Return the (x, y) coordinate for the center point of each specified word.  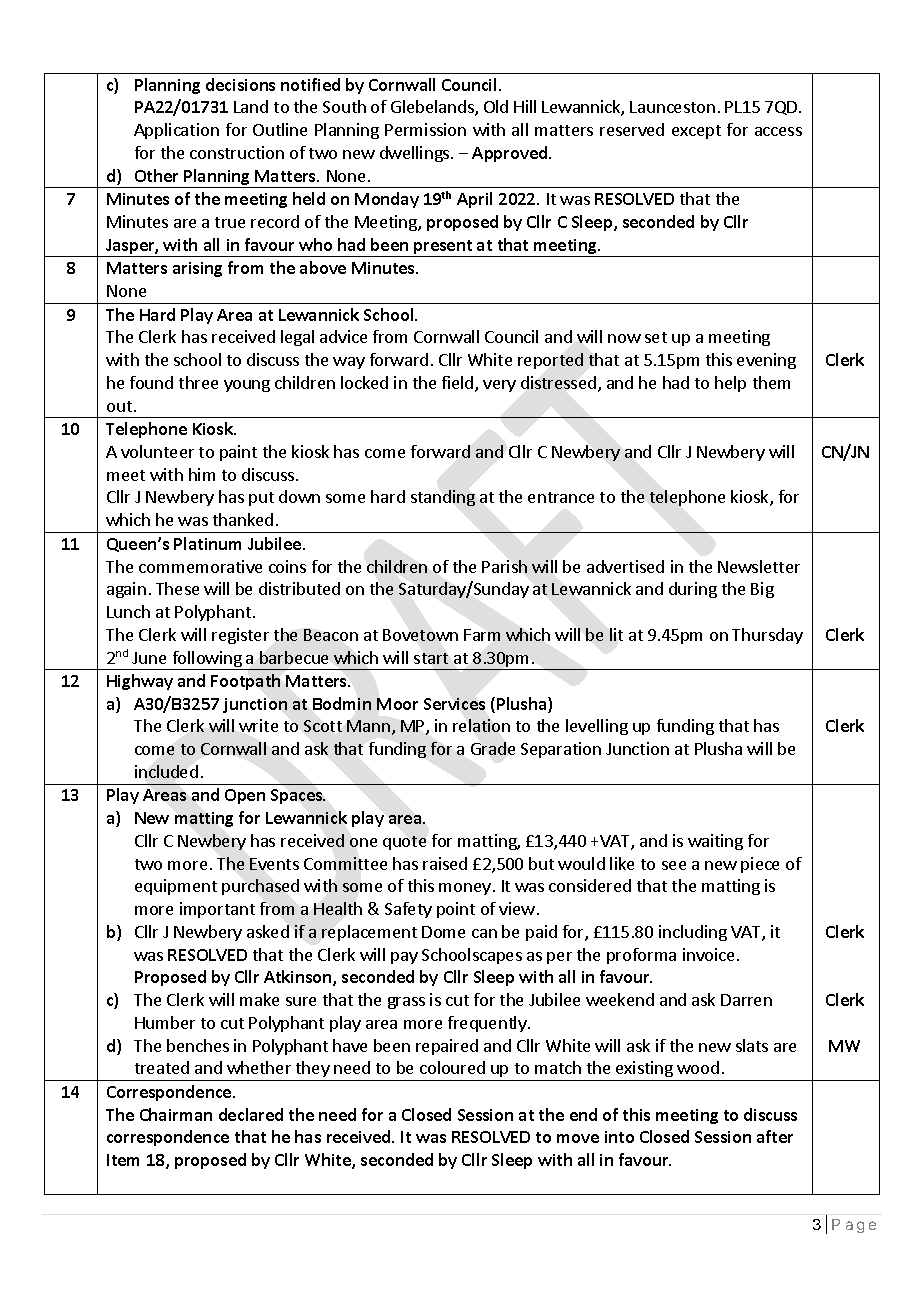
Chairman (176, 1114)
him (202, 474)
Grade (493, 748)
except (696, 132)
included (166, 771)
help (730, 384)
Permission (425, 129)
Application (176, 131)
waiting (715, 842)
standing (443, 498)
